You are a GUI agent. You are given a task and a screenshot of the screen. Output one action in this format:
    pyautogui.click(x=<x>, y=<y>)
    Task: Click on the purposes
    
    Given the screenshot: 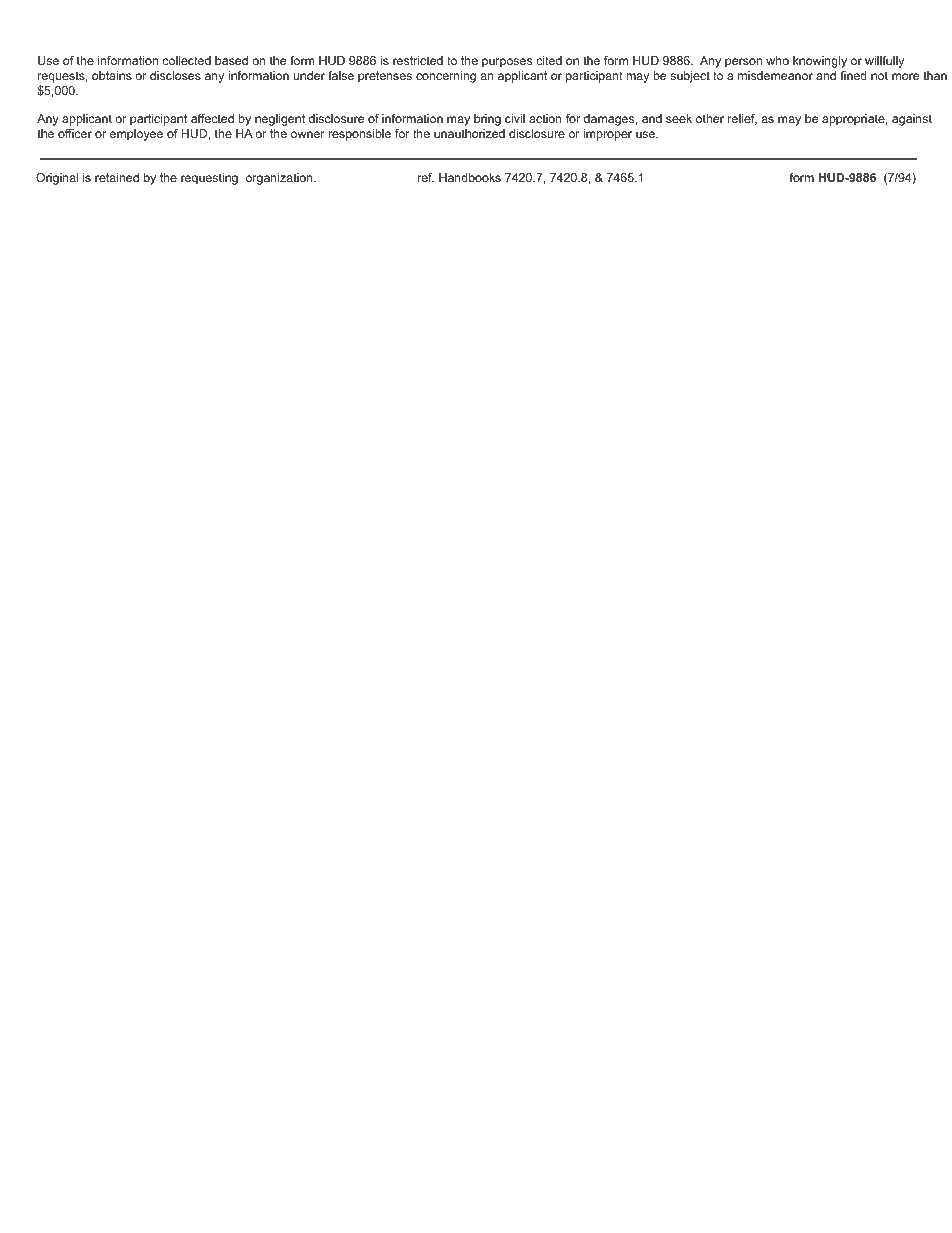 What is the action you would take?
    pyautogui.click(x=507, y=63)
